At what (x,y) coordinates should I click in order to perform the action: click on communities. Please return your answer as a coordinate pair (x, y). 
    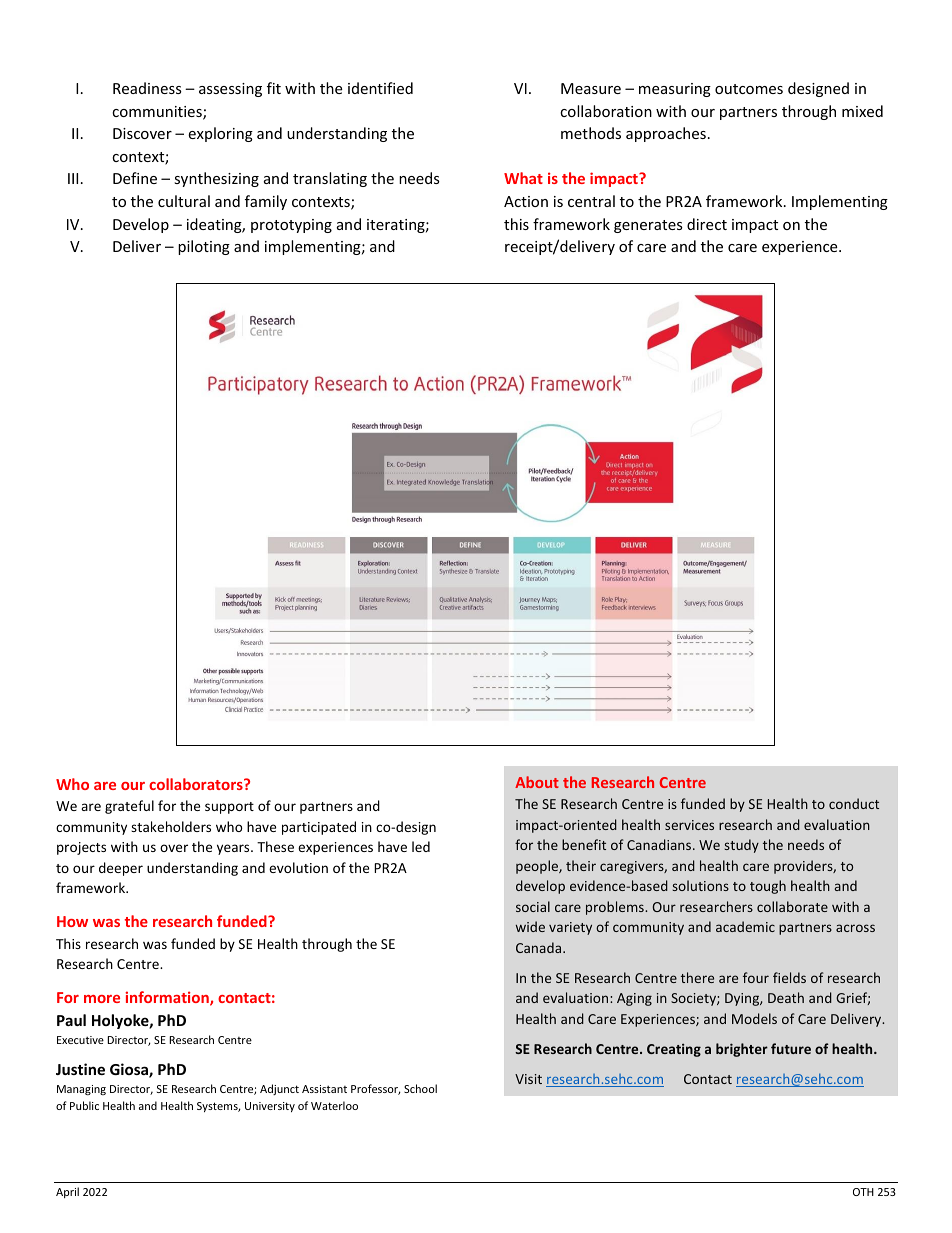
    Looking at the image, I should click on (158, 113).
